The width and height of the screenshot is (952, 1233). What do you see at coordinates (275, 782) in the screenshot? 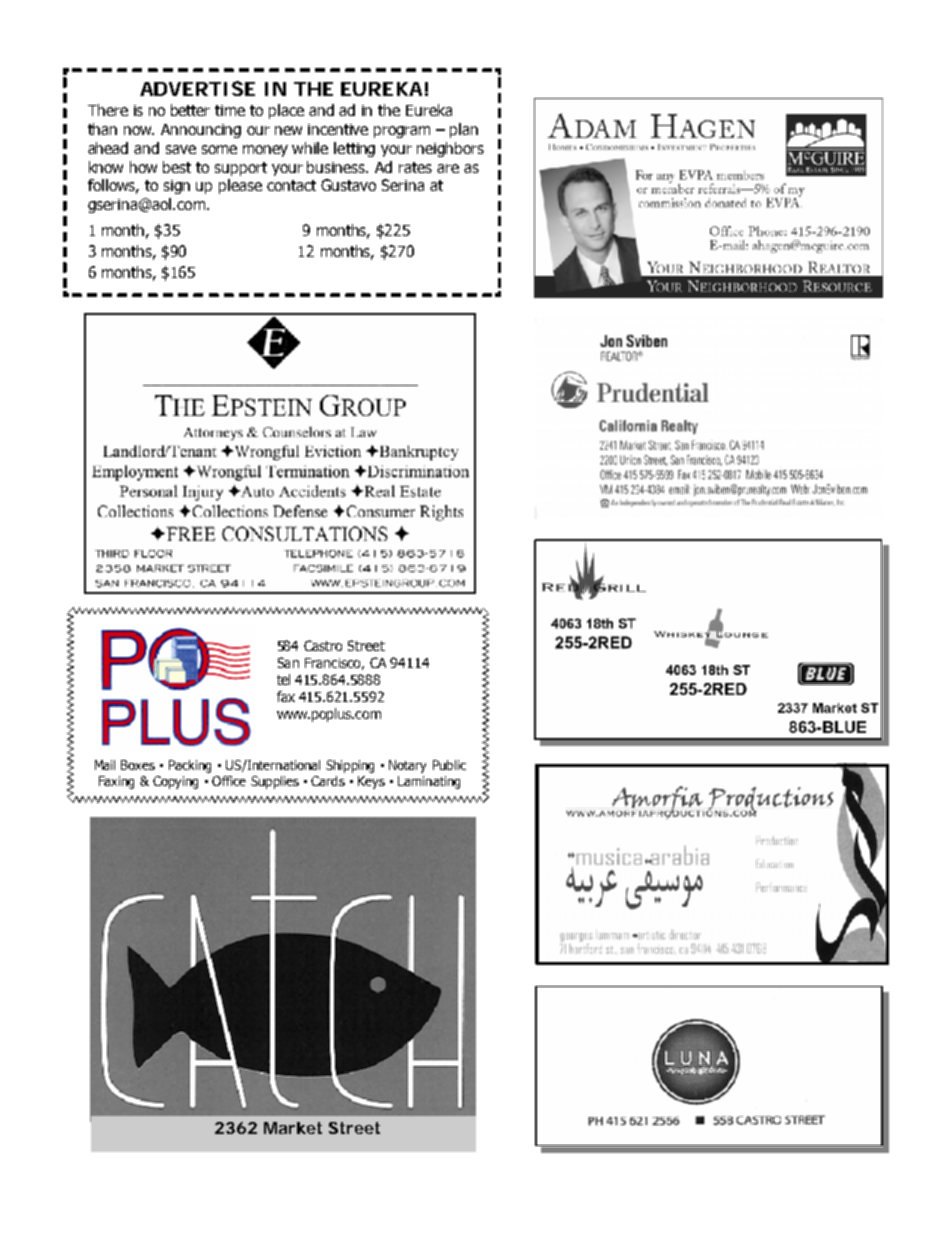
I see `Supplies` at bounding box center [275, 782].
